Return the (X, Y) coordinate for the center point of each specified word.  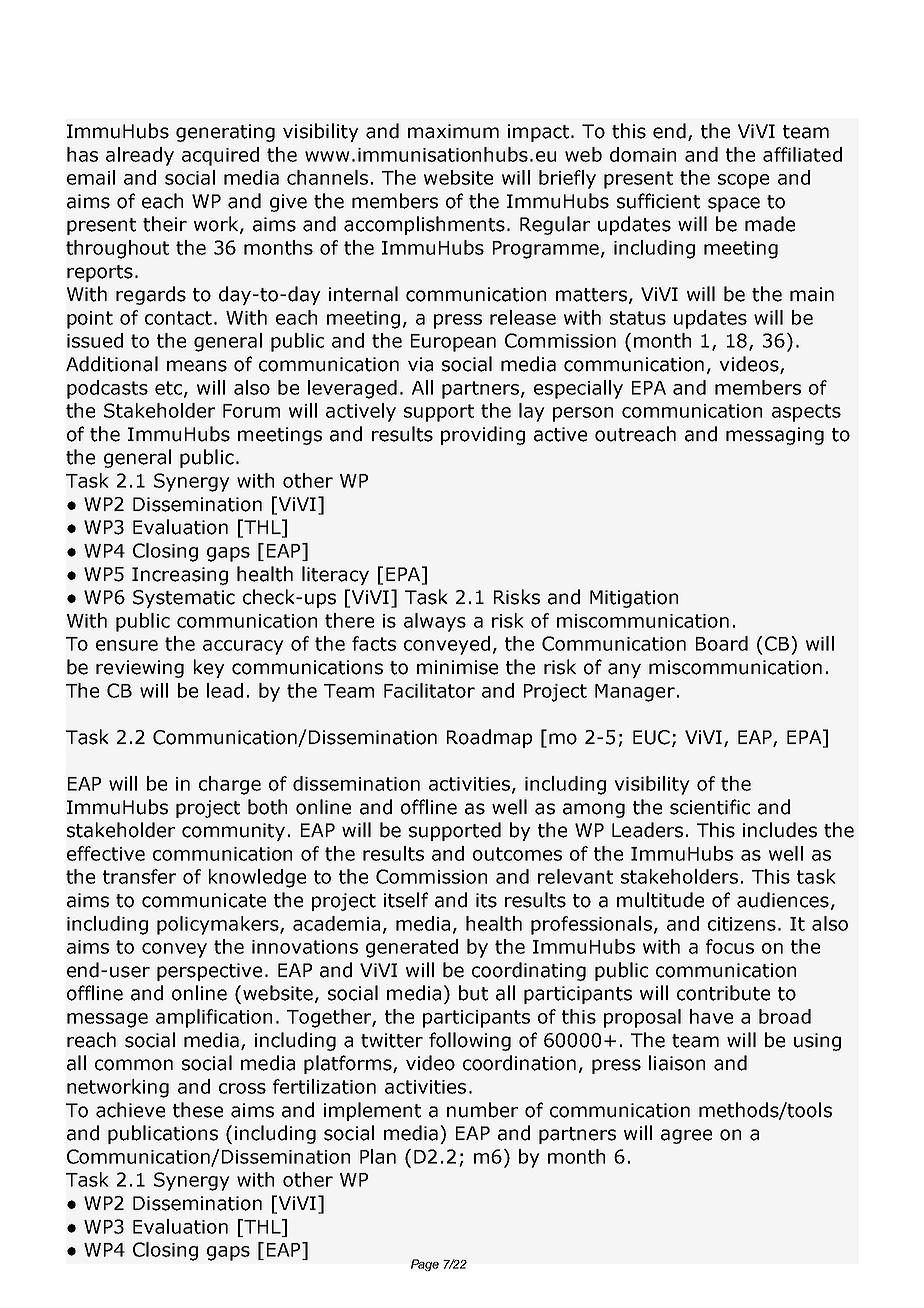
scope (743, 181)
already (140, 156)
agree (686, 1136)
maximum (453, 131)
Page (425, 1265)
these (198, 1110)
